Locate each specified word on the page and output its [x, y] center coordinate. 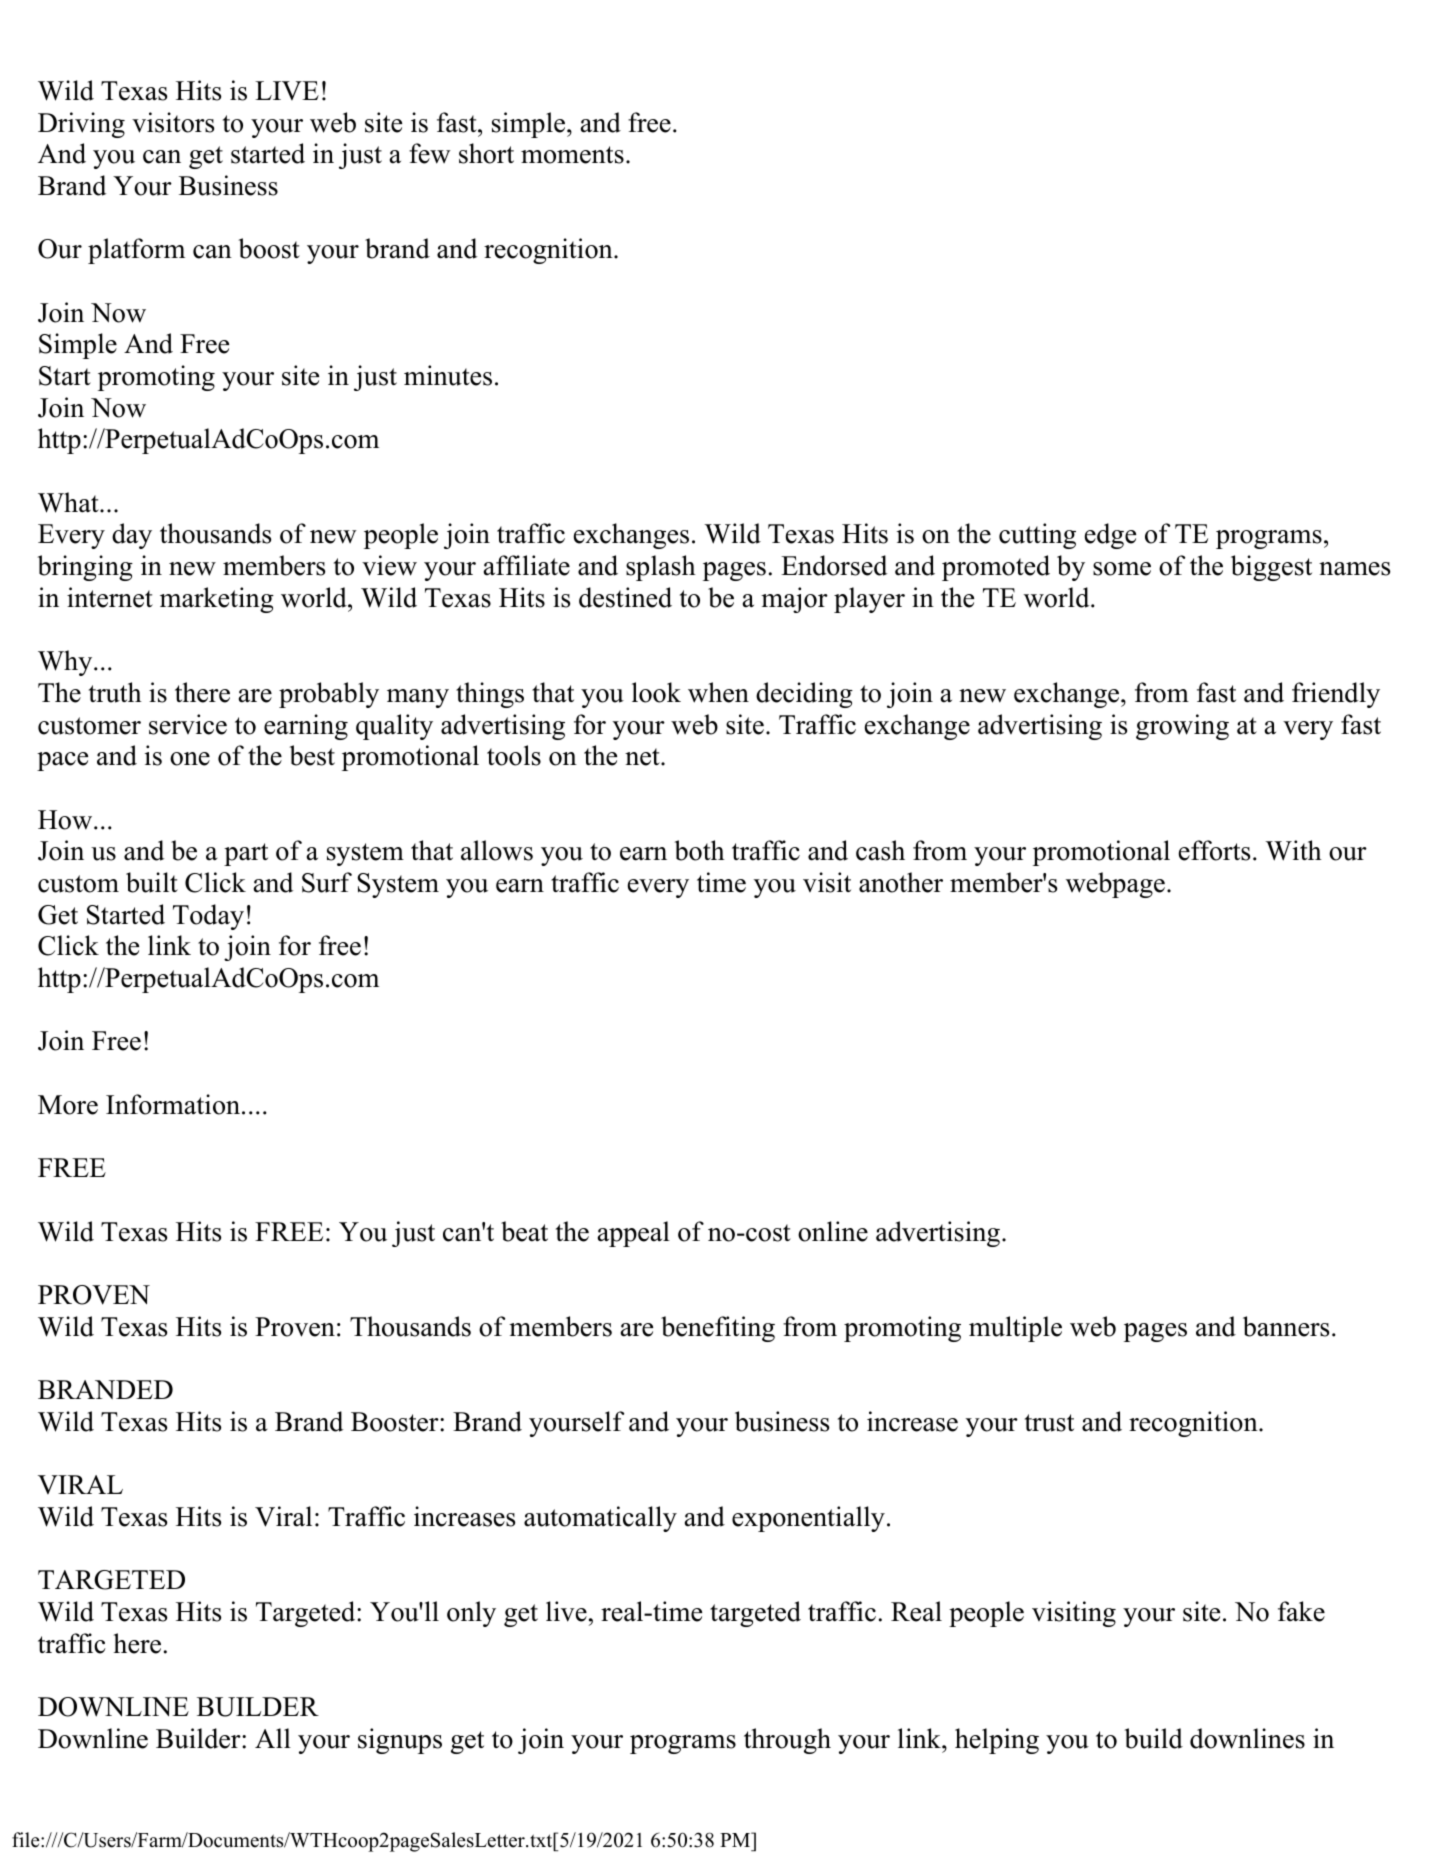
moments [572, 155]
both [699, 850]
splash [661, 568]
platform [136, 251]
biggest [1271, 568]
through [787, 1741]
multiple [1015, 1329]
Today [208, 917]
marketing [217, 600]
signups [400, 1741]
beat [524, 1231]
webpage [1115, 885]
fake [1301, 1611]
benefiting [718, 1329]
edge [1110, 536]
